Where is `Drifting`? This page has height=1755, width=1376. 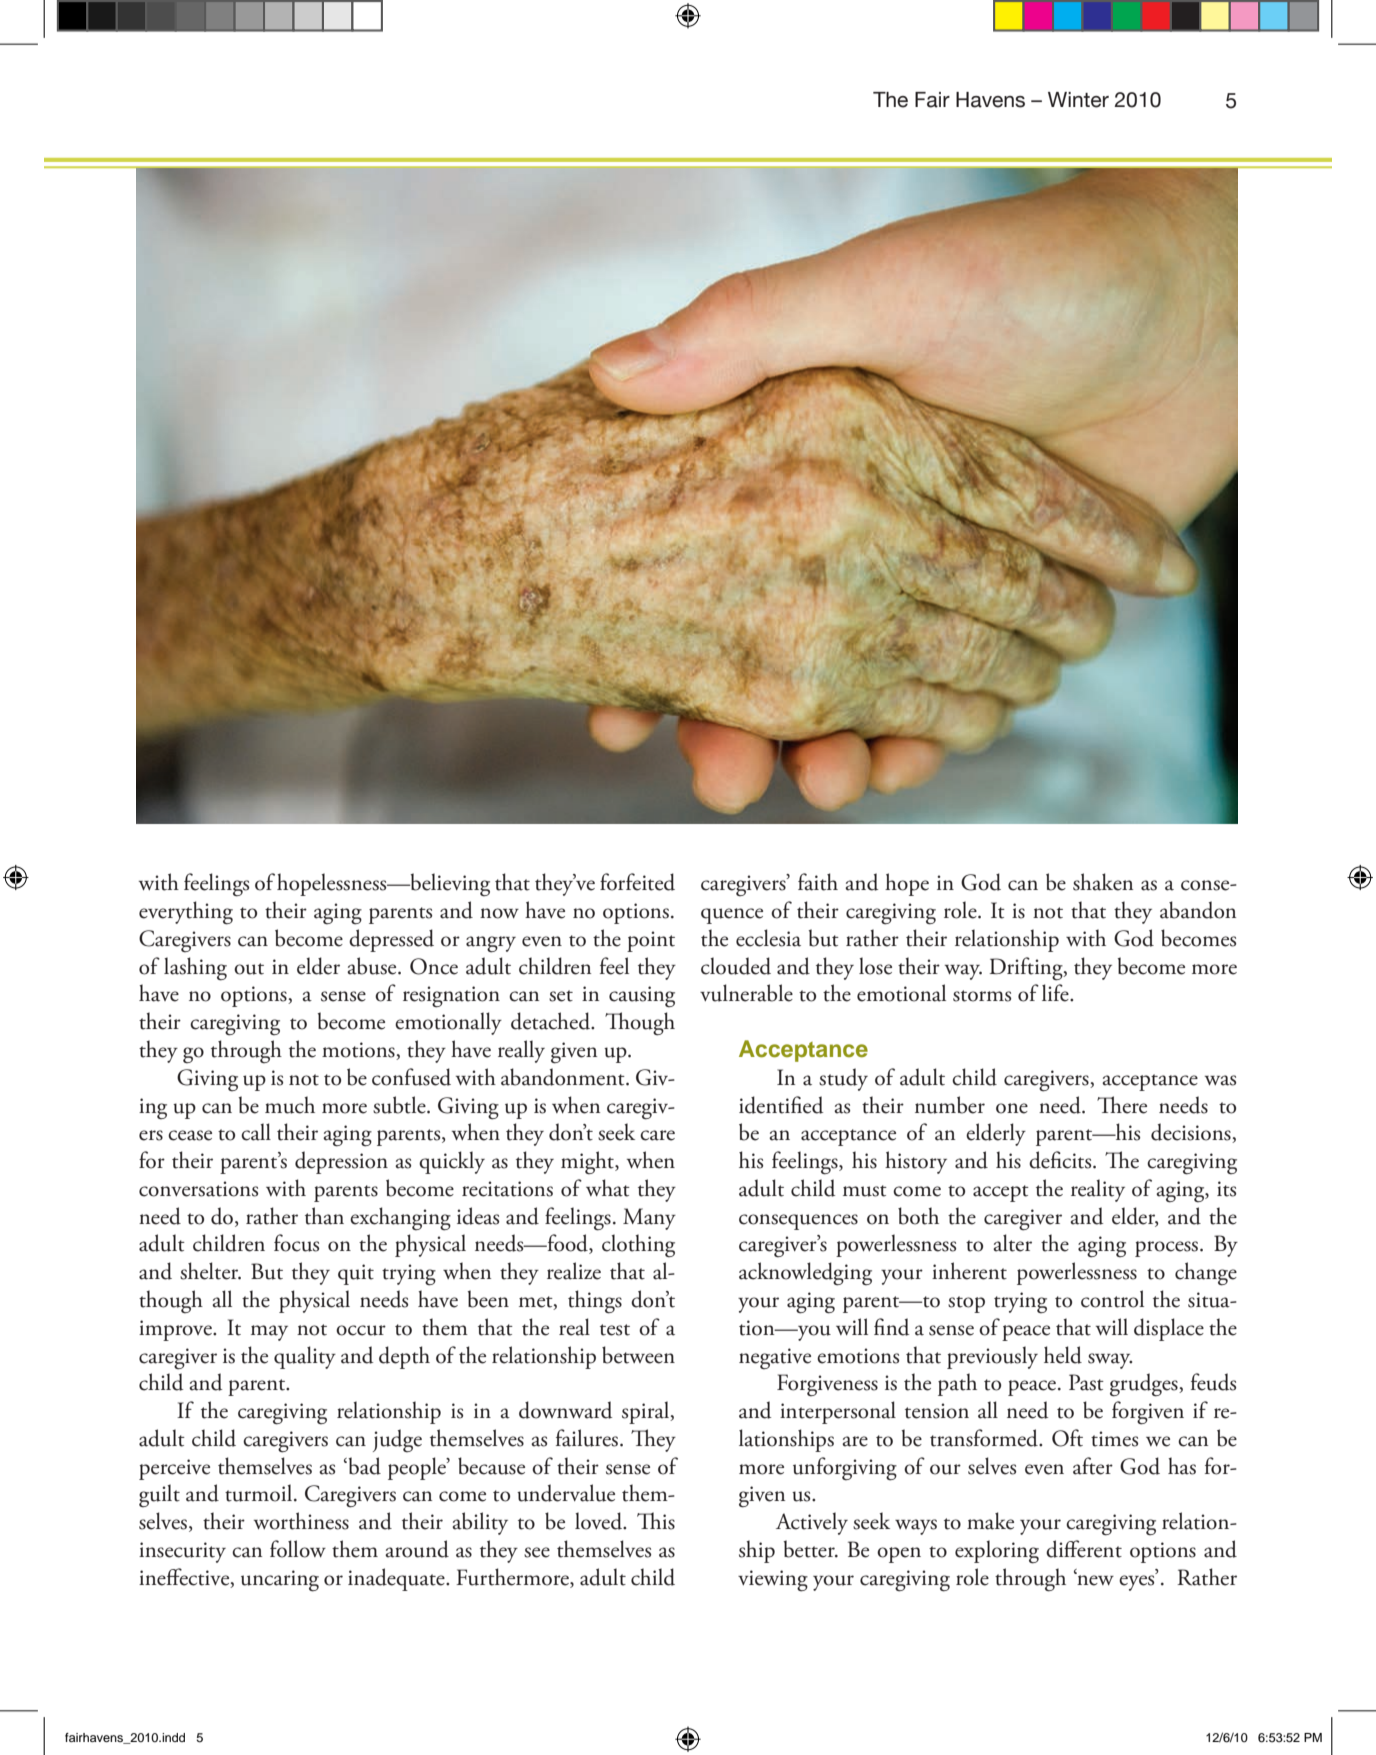
Drifting is located at coordinates (1027, 969).
